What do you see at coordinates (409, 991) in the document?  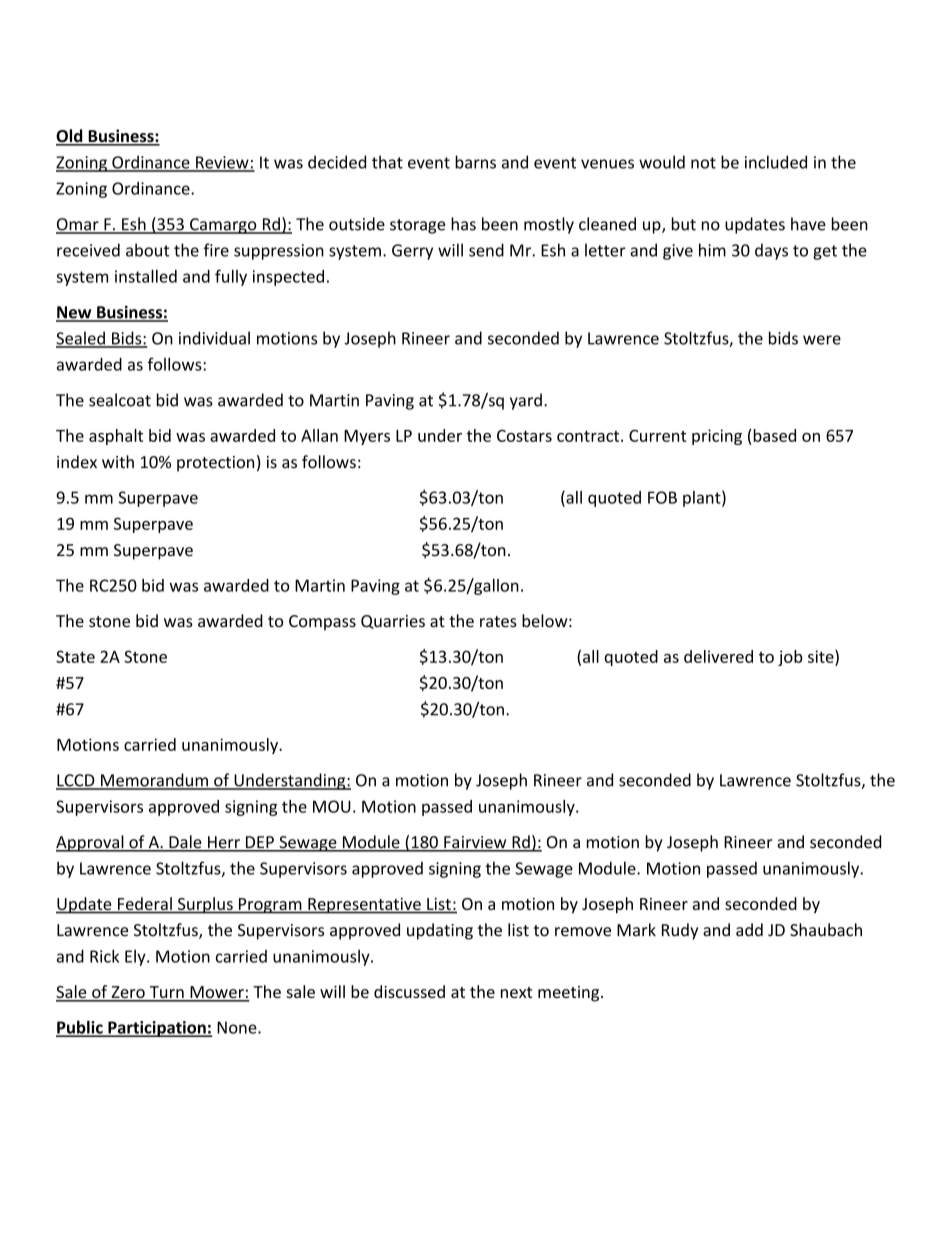 I see `discussed` at bounding box center [409, 991].
